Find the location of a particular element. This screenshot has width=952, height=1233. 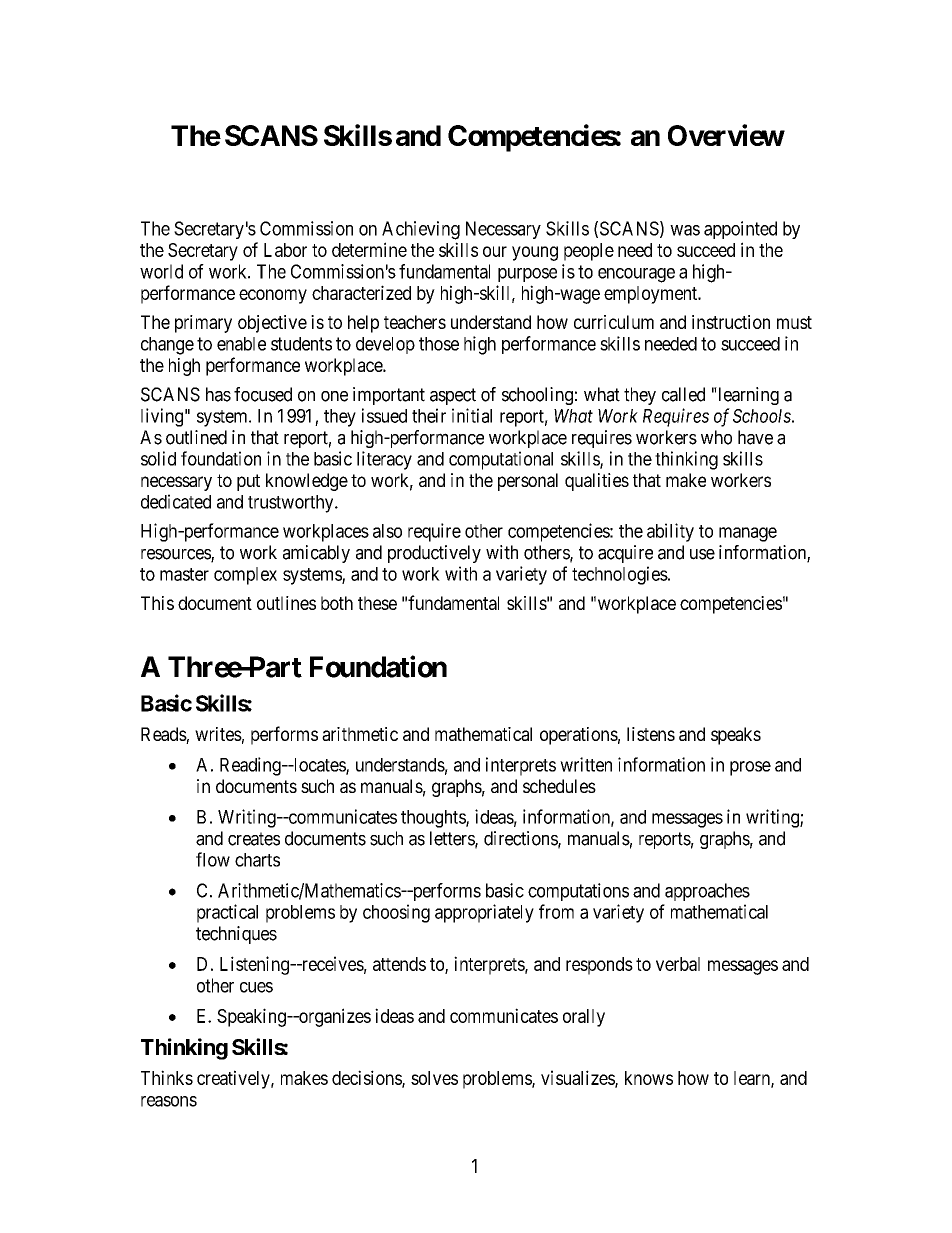

appropriately is located at coordinates (484, 913).
